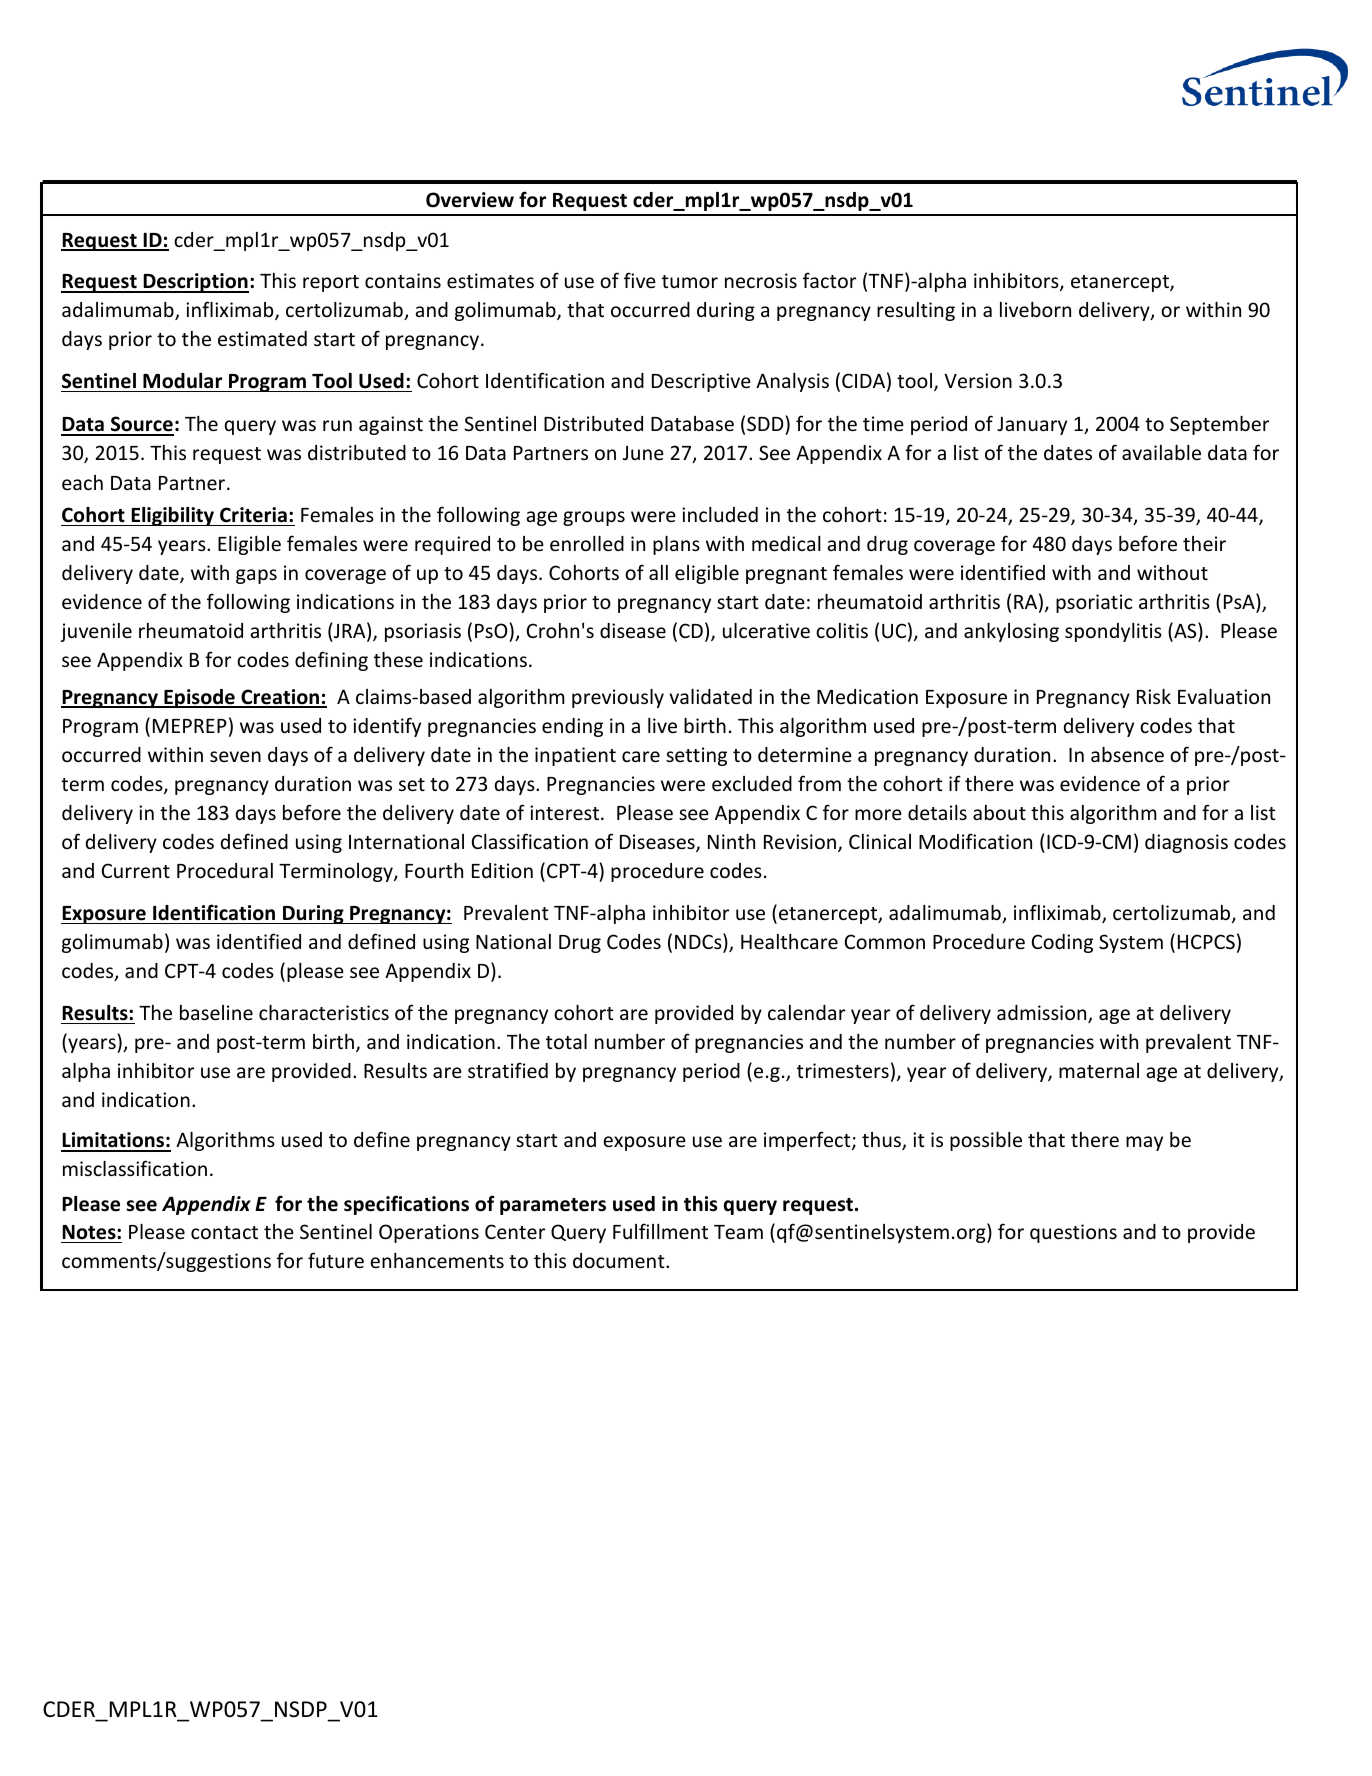  Describe the element at coordinates (224, 1232) in the screenshot. I see `contact` at that location.
